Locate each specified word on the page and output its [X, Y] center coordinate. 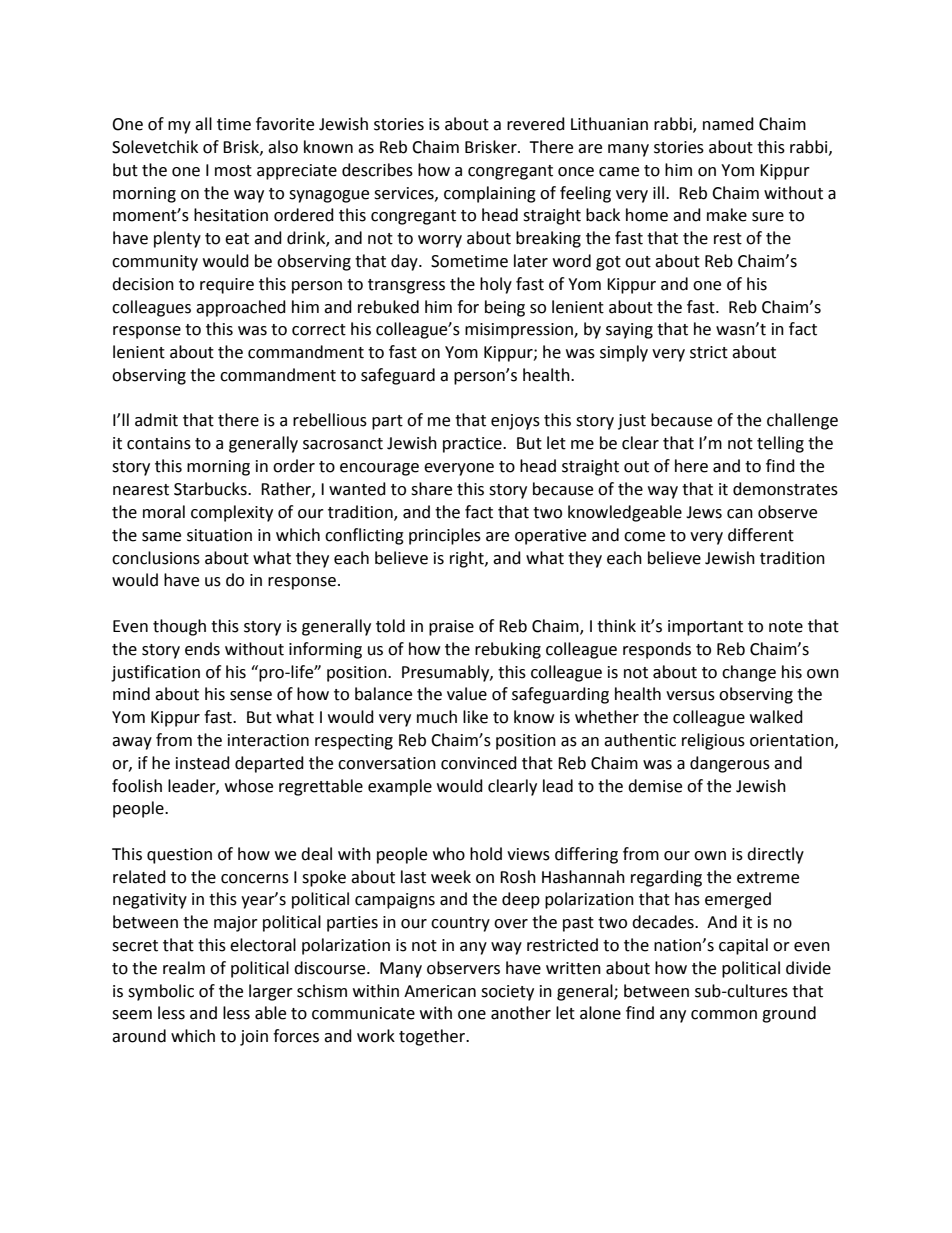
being [505, 308]
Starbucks [211, 489]
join [254, 1038]
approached [241, 308]
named [728, 124]
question [179, 856]
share [431, 489]
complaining [490, 194]
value [467, 694]
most [233, 171]
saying [629, 331]
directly [775, 855]
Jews [704, 512]
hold [486, 854]
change [749, 673]
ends [202, 649]
